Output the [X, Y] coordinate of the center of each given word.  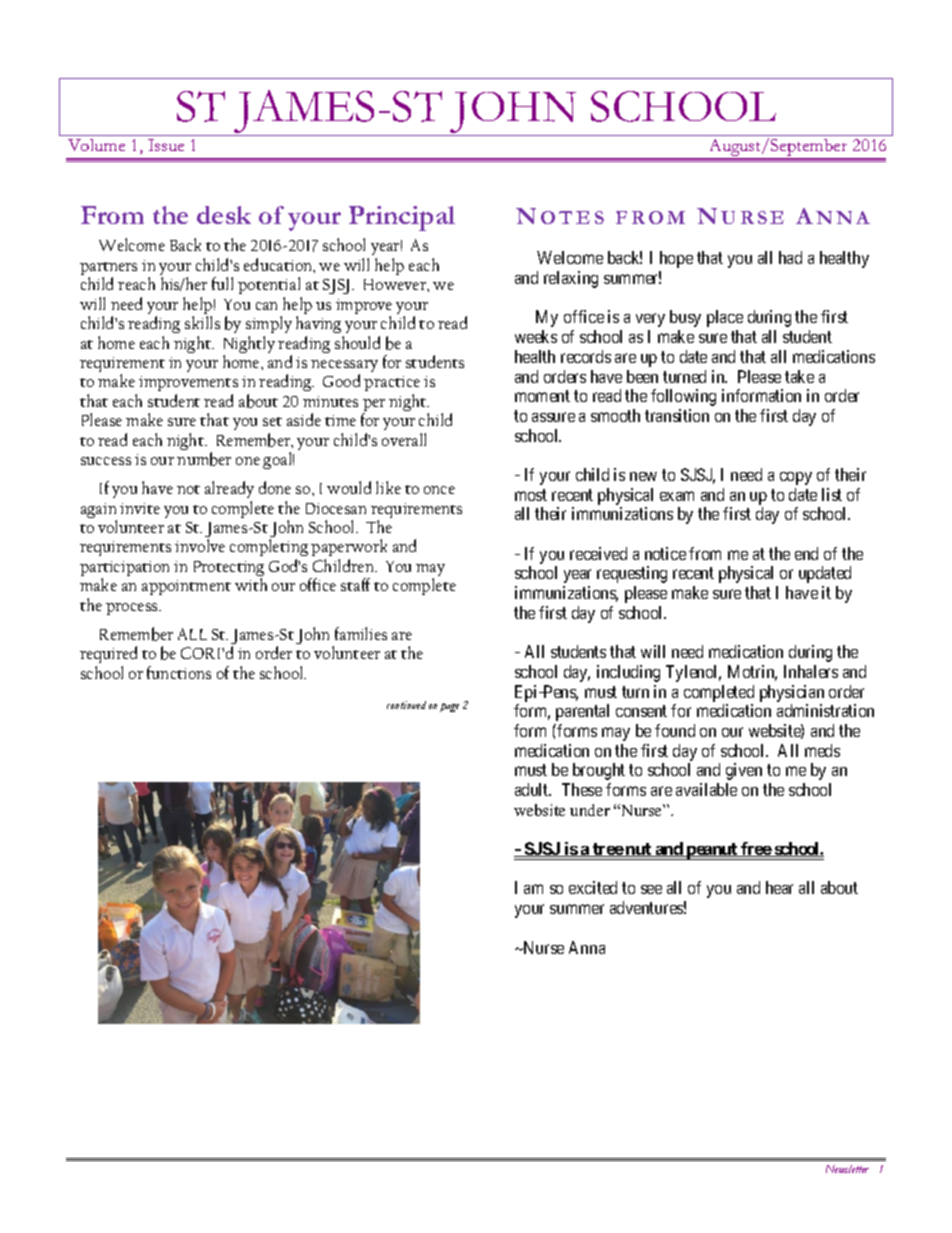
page [449, 707]
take [799, 376]
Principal [402, 218]
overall [404, 439]
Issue [166, 145]
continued [406, 705]
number [204, 459]
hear [779, 887]
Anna [587, 947]
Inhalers [811, 671]
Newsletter [847, 1169]
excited [593, 887]
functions [179, 672]
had [790, 257]
